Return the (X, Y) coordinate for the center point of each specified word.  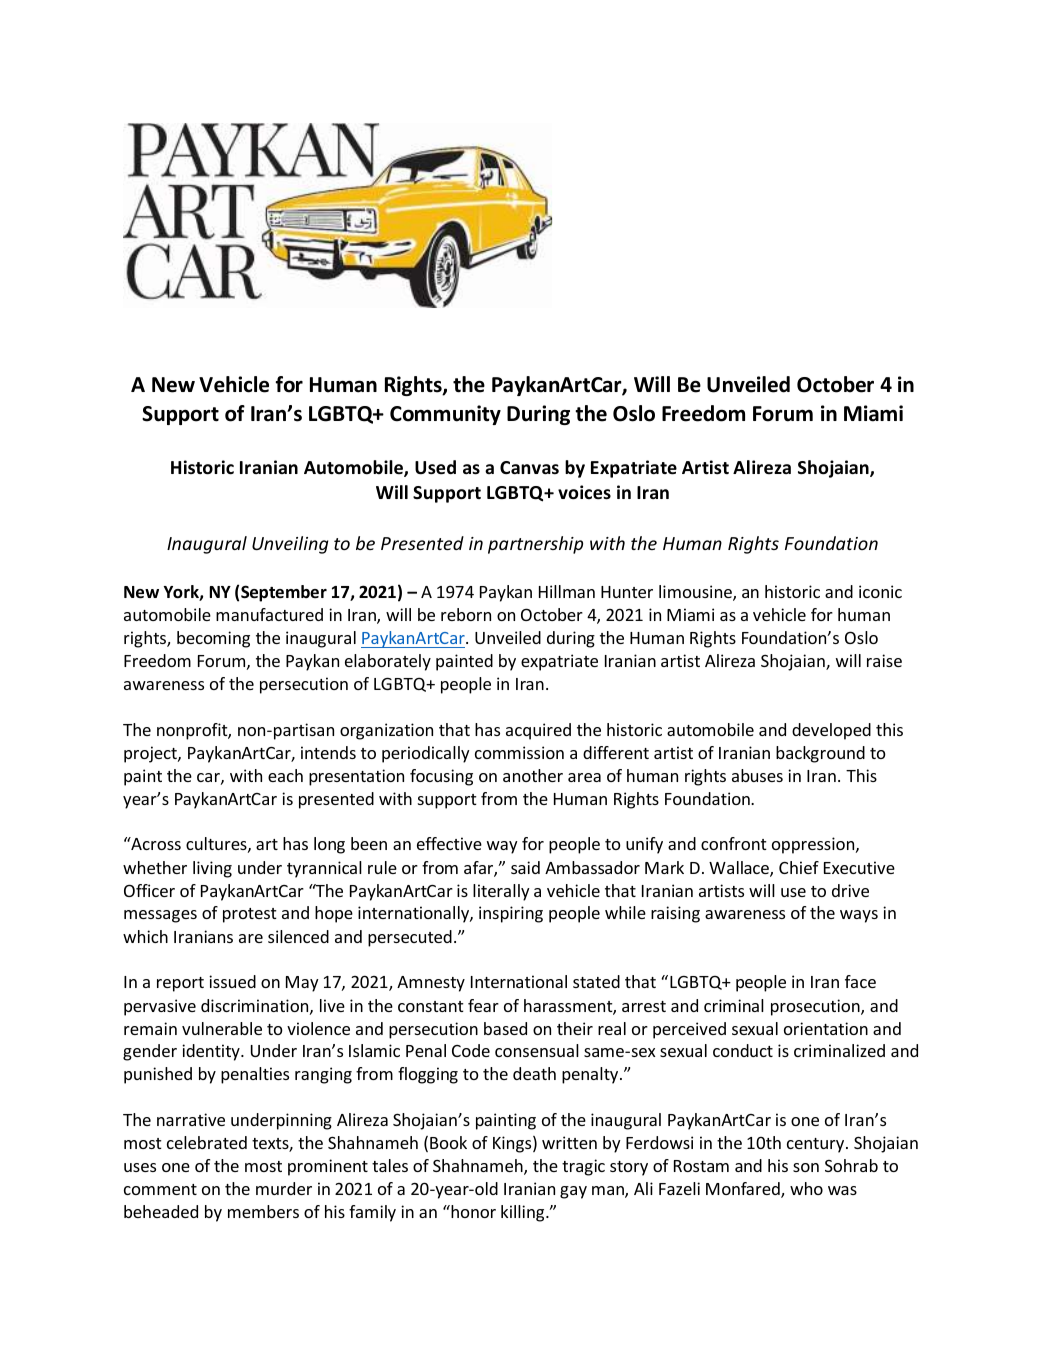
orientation (826, 1028)
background (820, 754)
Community (445, 415)
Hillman (567, 591)
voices (584, 492)
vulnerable (222, 1028)
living (212, 869)
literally (501, 892)
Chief (799, 867)
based (505, 1028)
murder (284, 1188)
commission (519, 752)
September (284, 593)
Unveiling (290, 545)
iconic (880, 591)
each (285, 775)
